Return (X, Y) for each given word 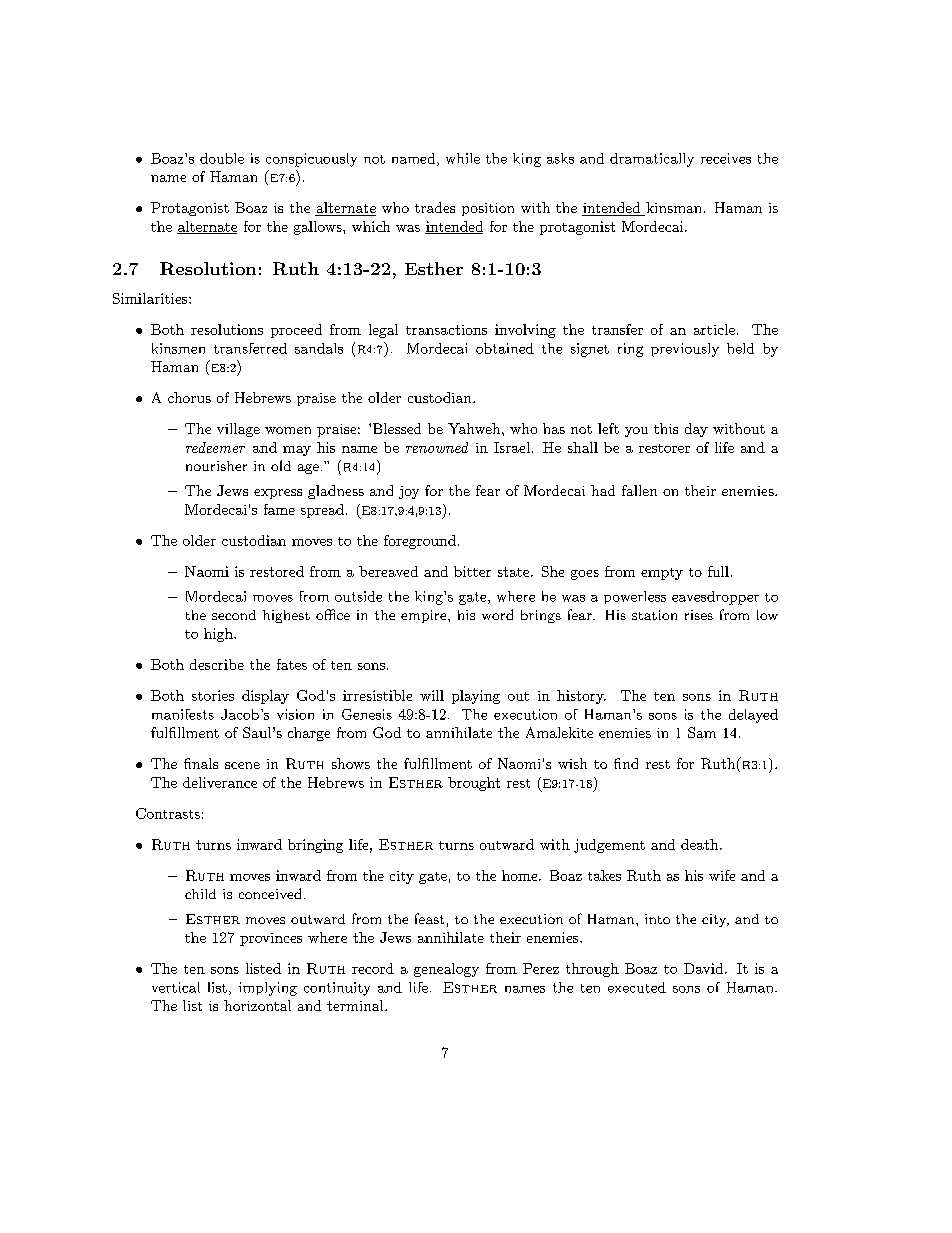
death (701, 844)
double (222, 158)
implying (268, 989)
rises (699, 615)
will (432, 695)
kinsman (674, 209)
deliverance (220, 782)
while (463, 158)
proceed (296, 331)
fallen (639, 490)
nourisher (216, 466)
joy (409, 492)
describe (217, 664)
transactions (446, 330)
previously (685, 350)
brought (474, 784)
